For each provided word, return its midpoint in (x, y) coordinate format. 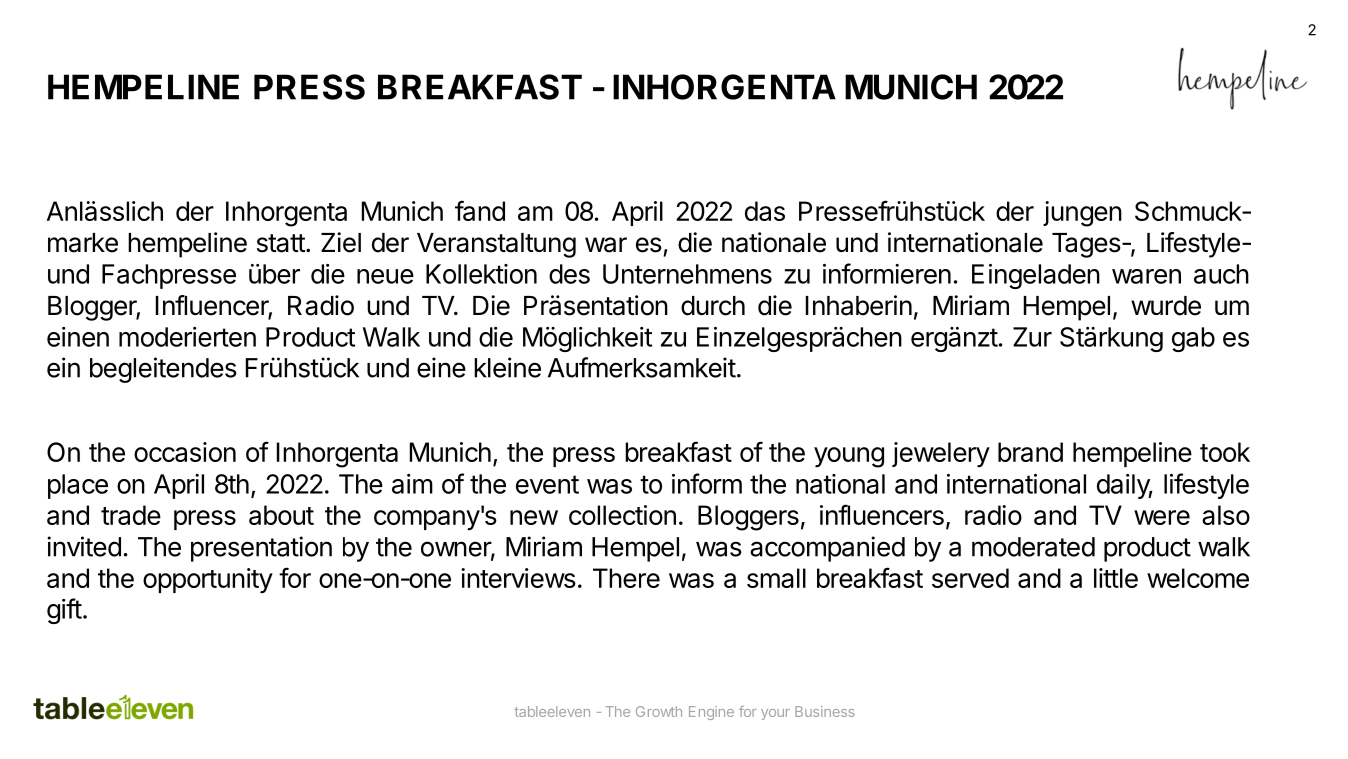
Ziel (341, 242)
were (1162, 517)
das (765, 211)
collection (622, 515)
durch (713, 306)
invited (84, 546)
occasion (185, 452)
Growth (659, 711)
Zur (1032, 337)
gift (64, 611)
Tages (1086, 245)
